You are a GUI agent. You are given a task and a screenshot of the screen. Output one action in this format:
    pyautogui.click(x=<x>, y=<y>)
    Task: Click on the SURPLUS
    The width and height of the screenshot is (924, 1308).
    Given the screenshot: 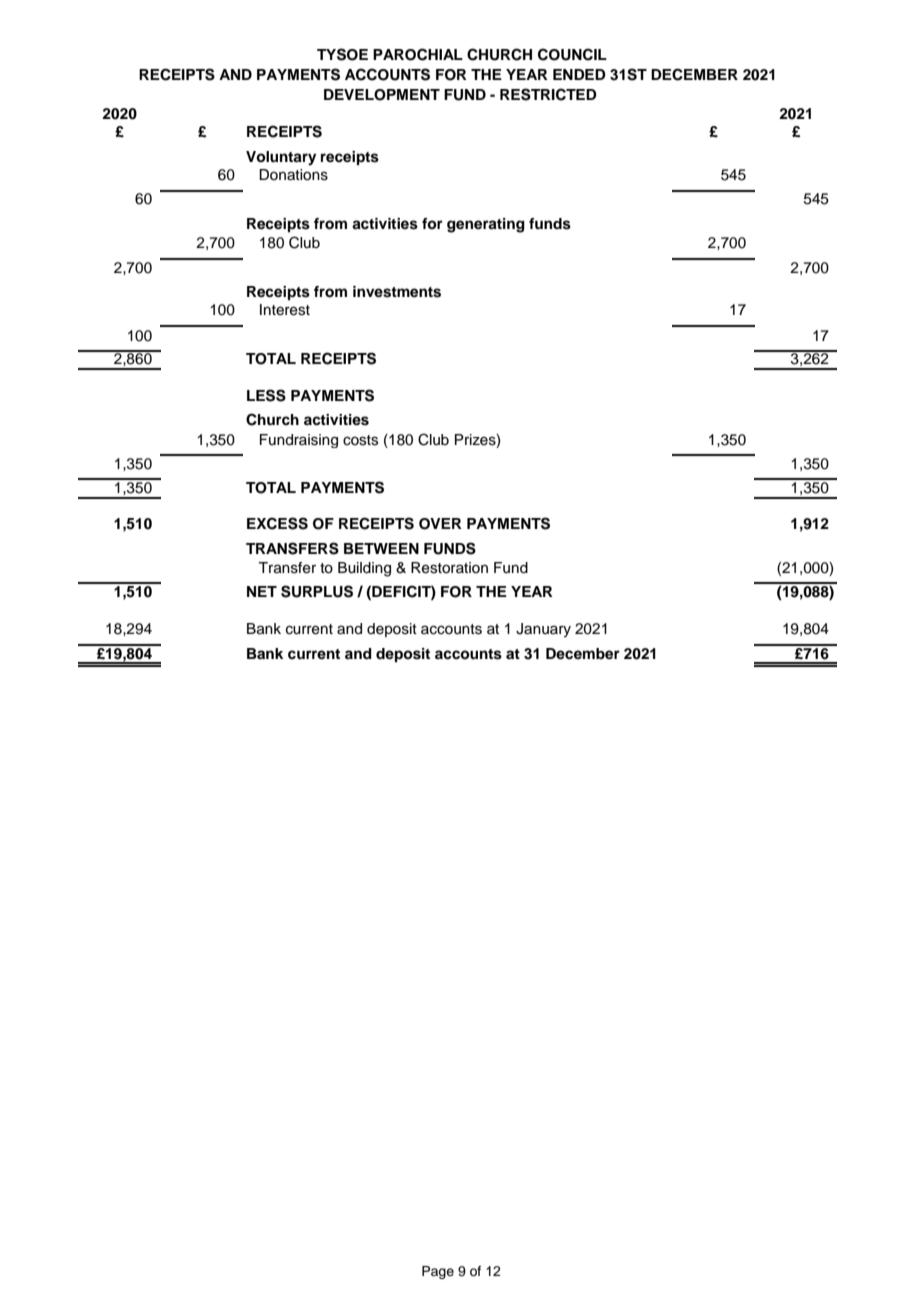 What is the action you would take?
    pyautogui.click(x=317, y=591)
